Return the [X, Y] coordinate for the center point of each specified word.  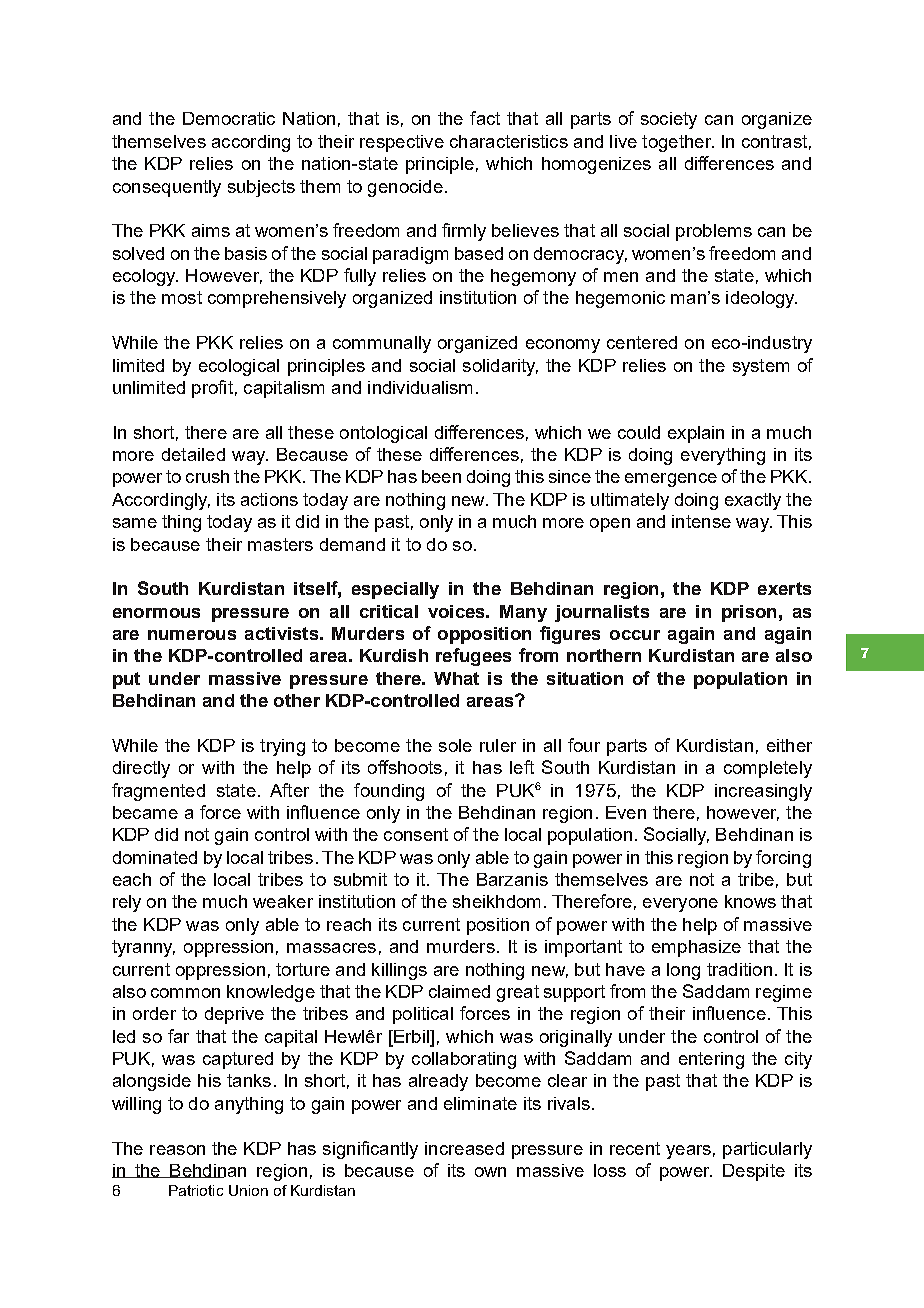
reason [177, 1150]
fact [485, 118]
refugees [473, 657]
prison [749, 613]
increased [464, 1148]
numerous [192, 635]
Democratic [229, 118]
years [688, 1152]
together [678, 143]
